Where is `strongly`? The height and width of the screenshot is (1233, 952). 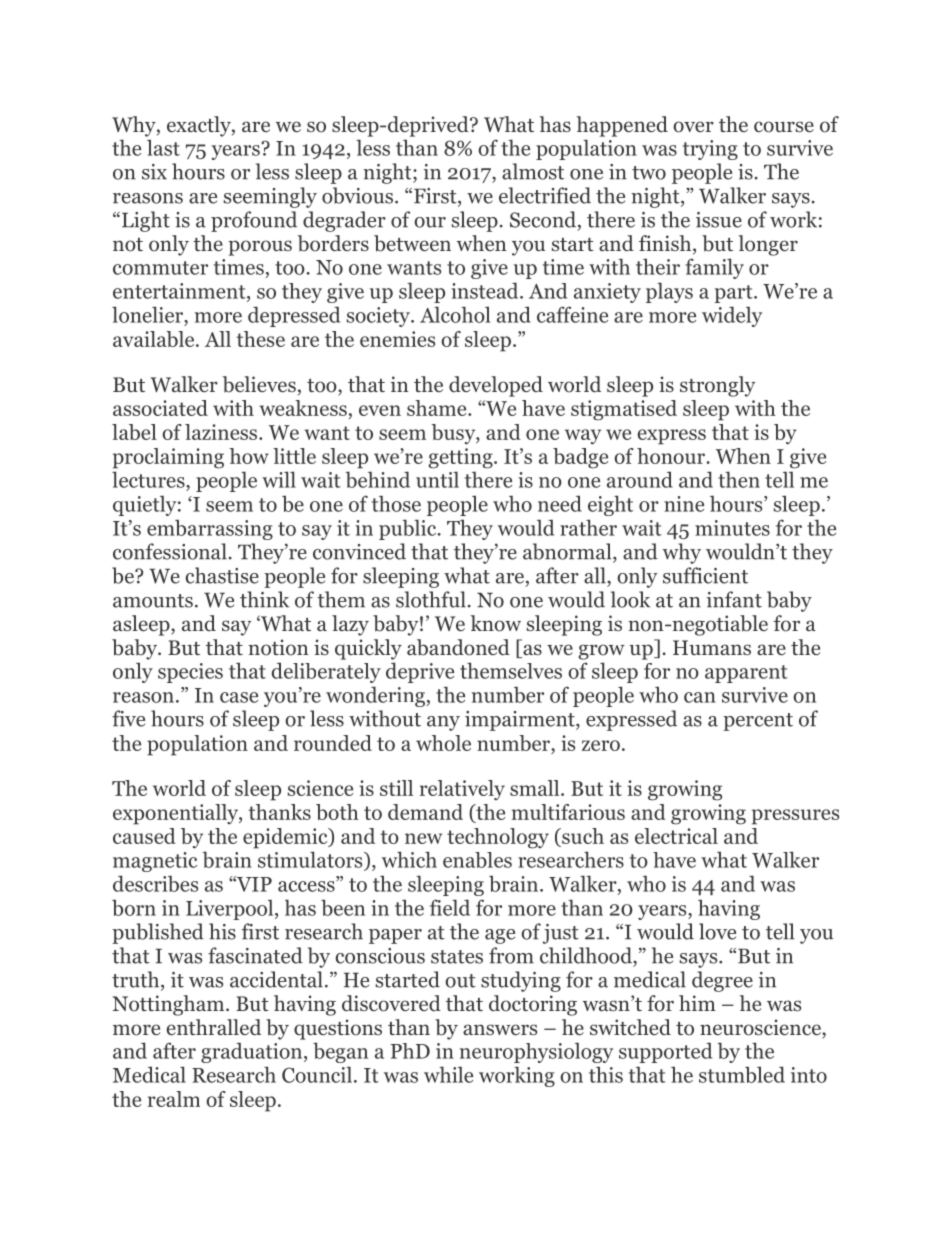 strongly is located at coordinates (717, 386).
